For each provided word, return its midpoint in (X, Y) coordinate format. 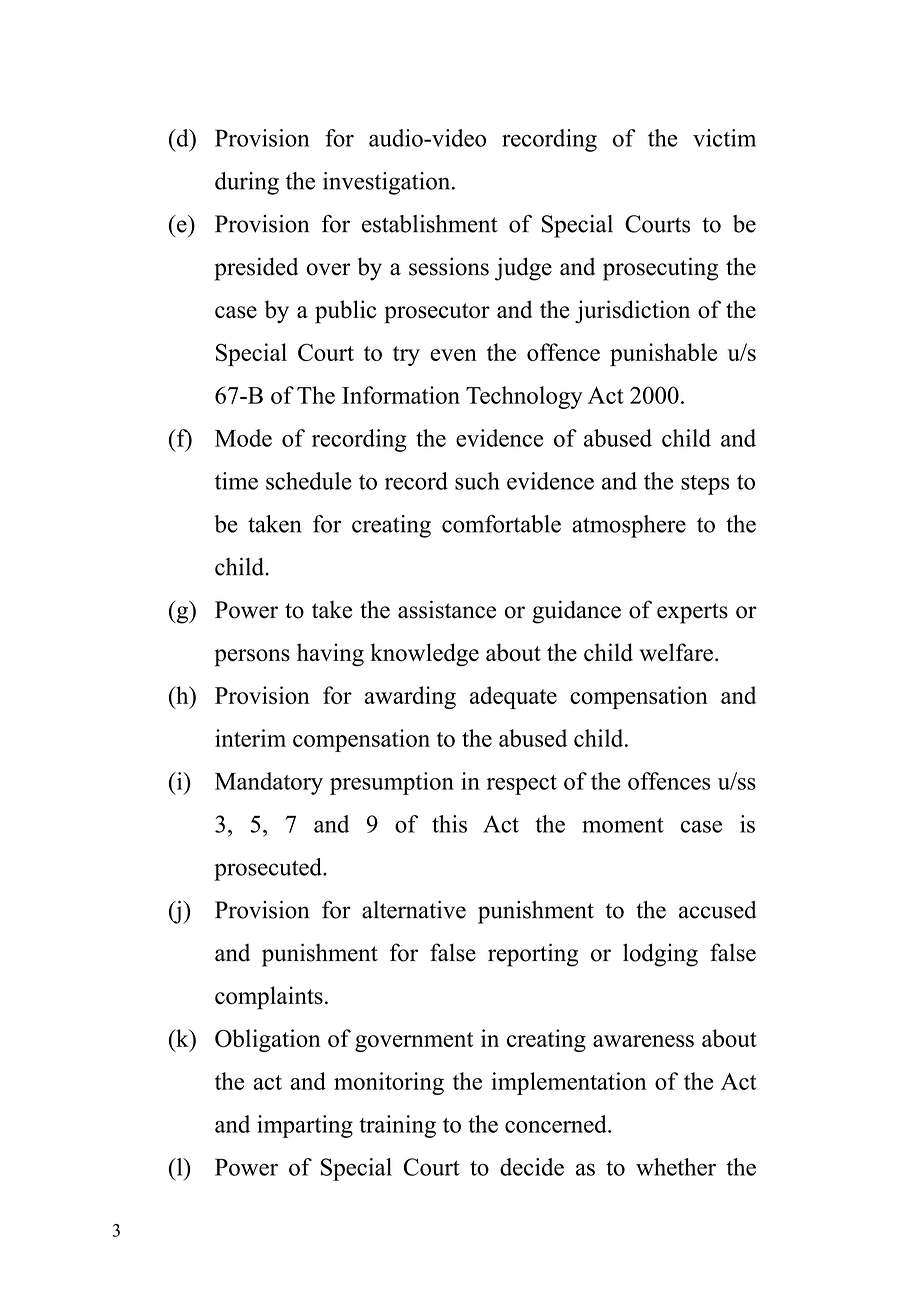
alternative (414, 910)
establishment (430, 224)
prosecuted (269, 869)
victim (724, 138)
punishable (663, 354)
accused (717, 910)
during (247, 183)
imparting (305, 1126)
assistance (447, 609)
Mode (243, 438)
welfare (676, 652)
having (330, 655)
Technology (524, 397)
